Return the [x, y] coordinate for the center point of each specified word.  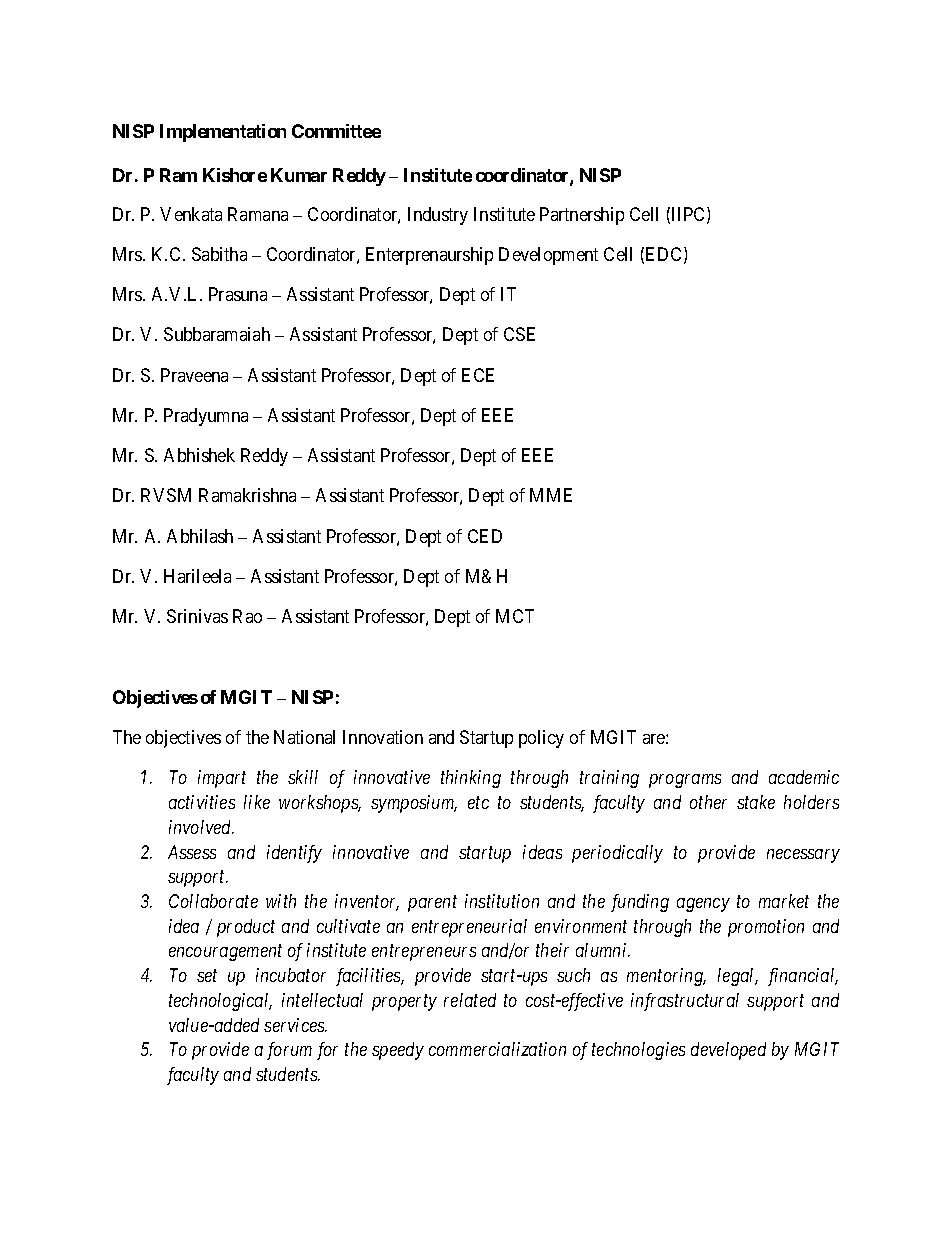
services [295, 1025]
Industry [438, 216]
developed [728, 1051]
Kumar [299, 175]
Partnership [582, 216]
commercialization [497, 1049]
